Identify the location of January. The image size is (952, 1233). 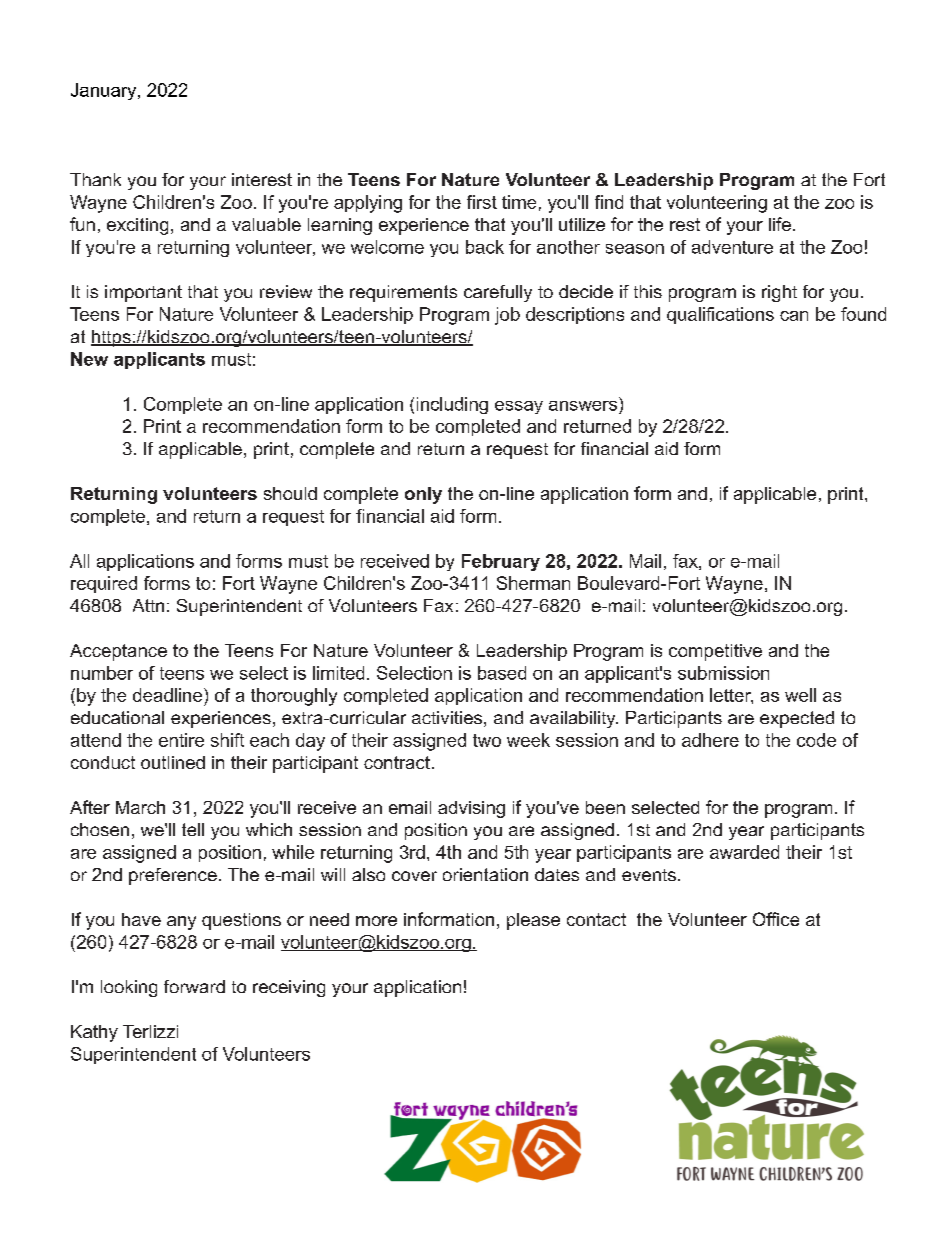
(105, 91).
